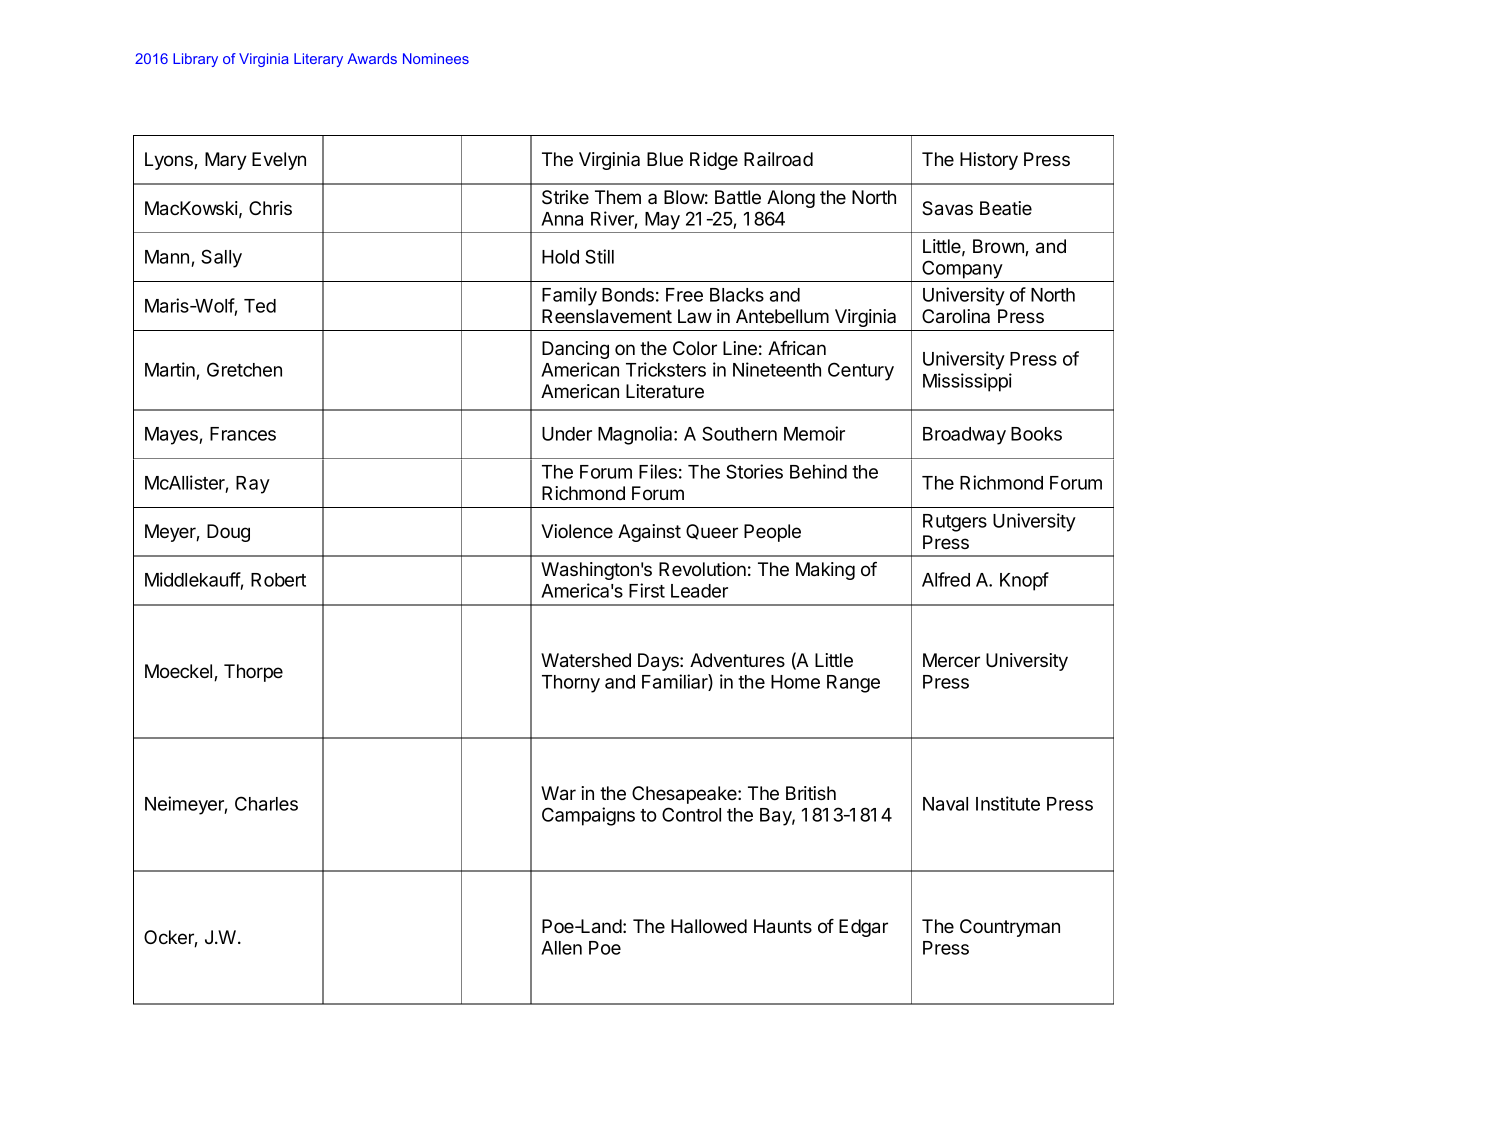 The image size is (1485, 1147). What do you see at coordinates (318, 60) in the screenshot?
I see `Literary` at bounding box center [318, 60].
